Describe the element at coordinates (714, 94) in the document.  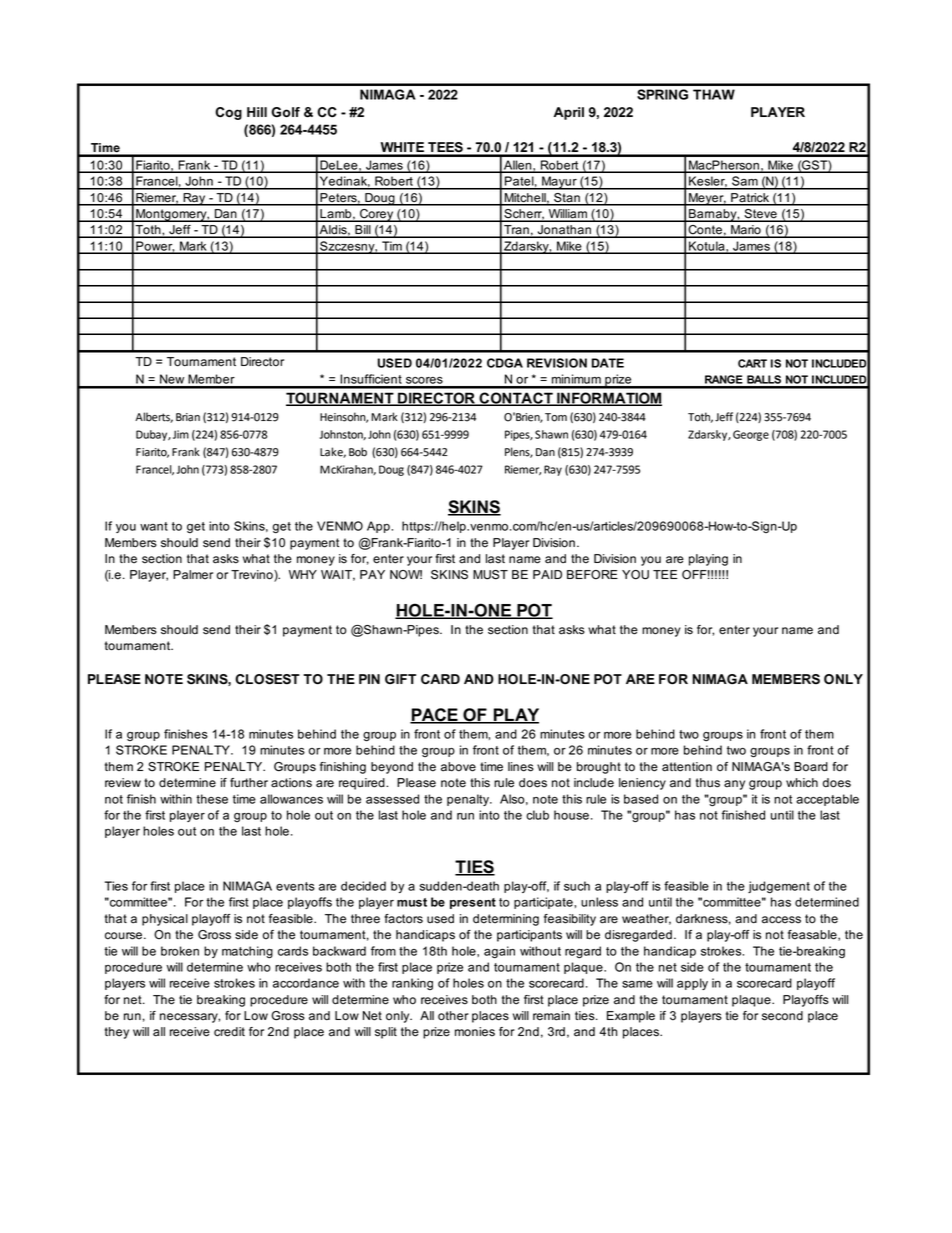
I see `THAW` at that location.
